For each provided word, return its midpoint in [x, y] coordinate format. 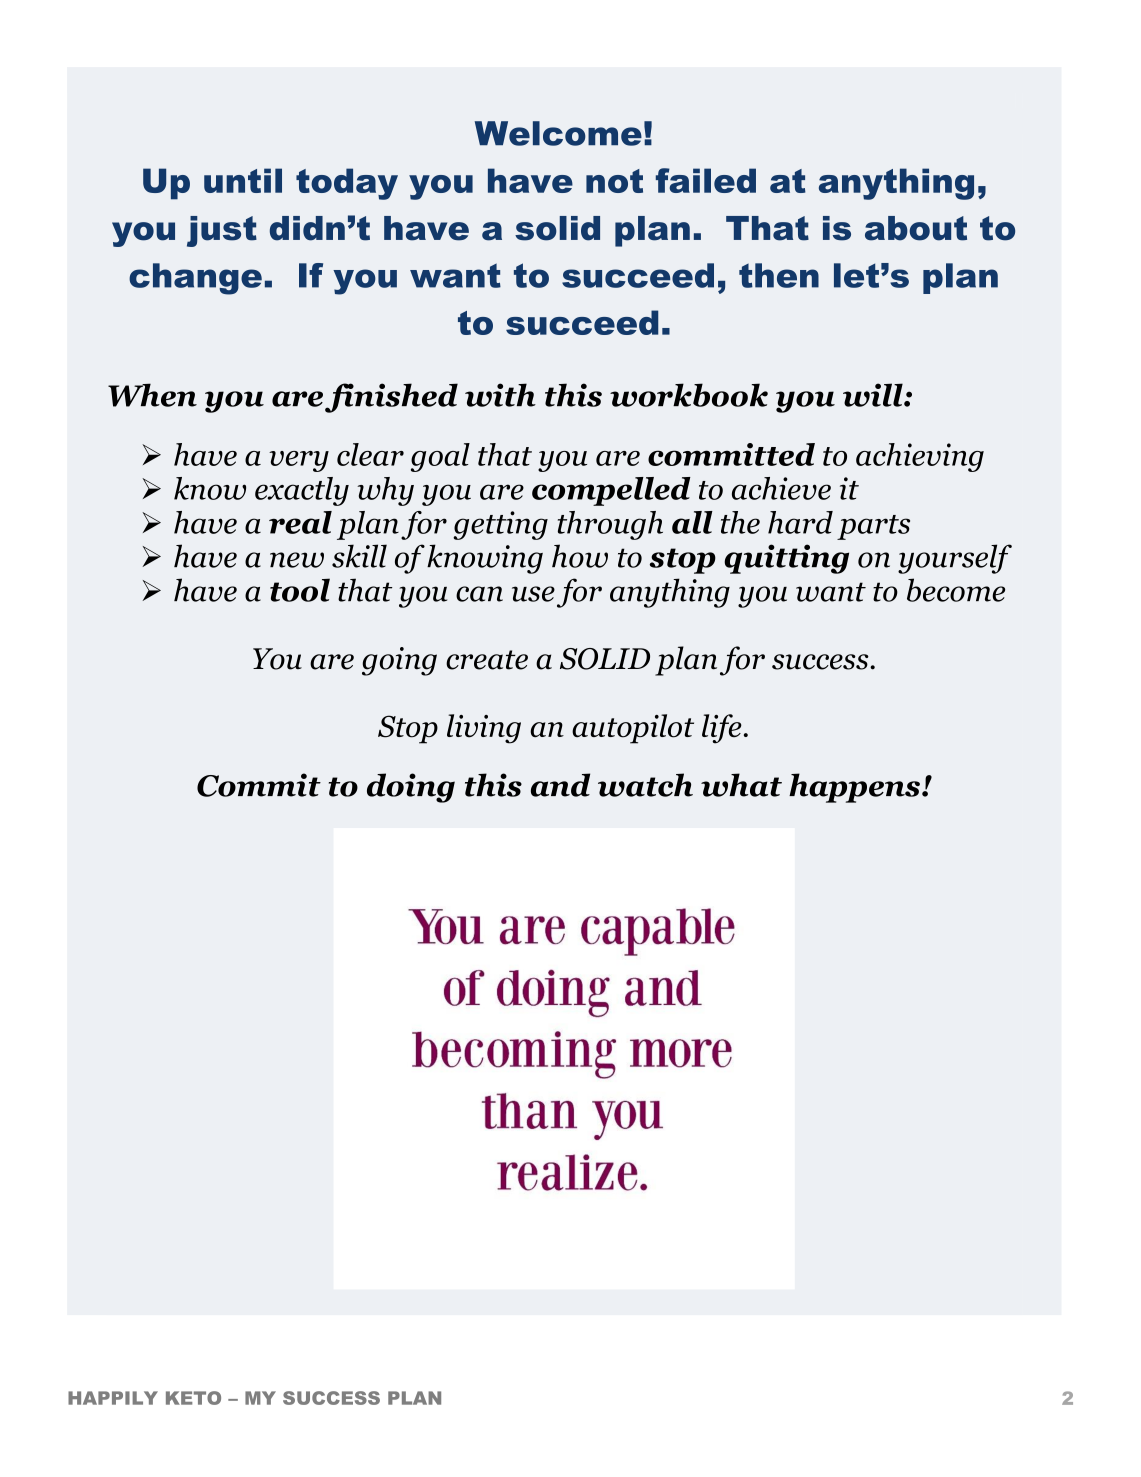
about [916, 228]
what [741, 785]
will [874, 395]
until [243, 180]
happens [854, 788]
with [500, 395]
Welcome [558, 133]
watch [645, 785]
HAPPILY [113, 1398]
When [152, 395]
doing [411, 788]
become [956, 590]
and [560, 785]
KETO [193, 1398]
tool [300, 590]
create [487, 660]
